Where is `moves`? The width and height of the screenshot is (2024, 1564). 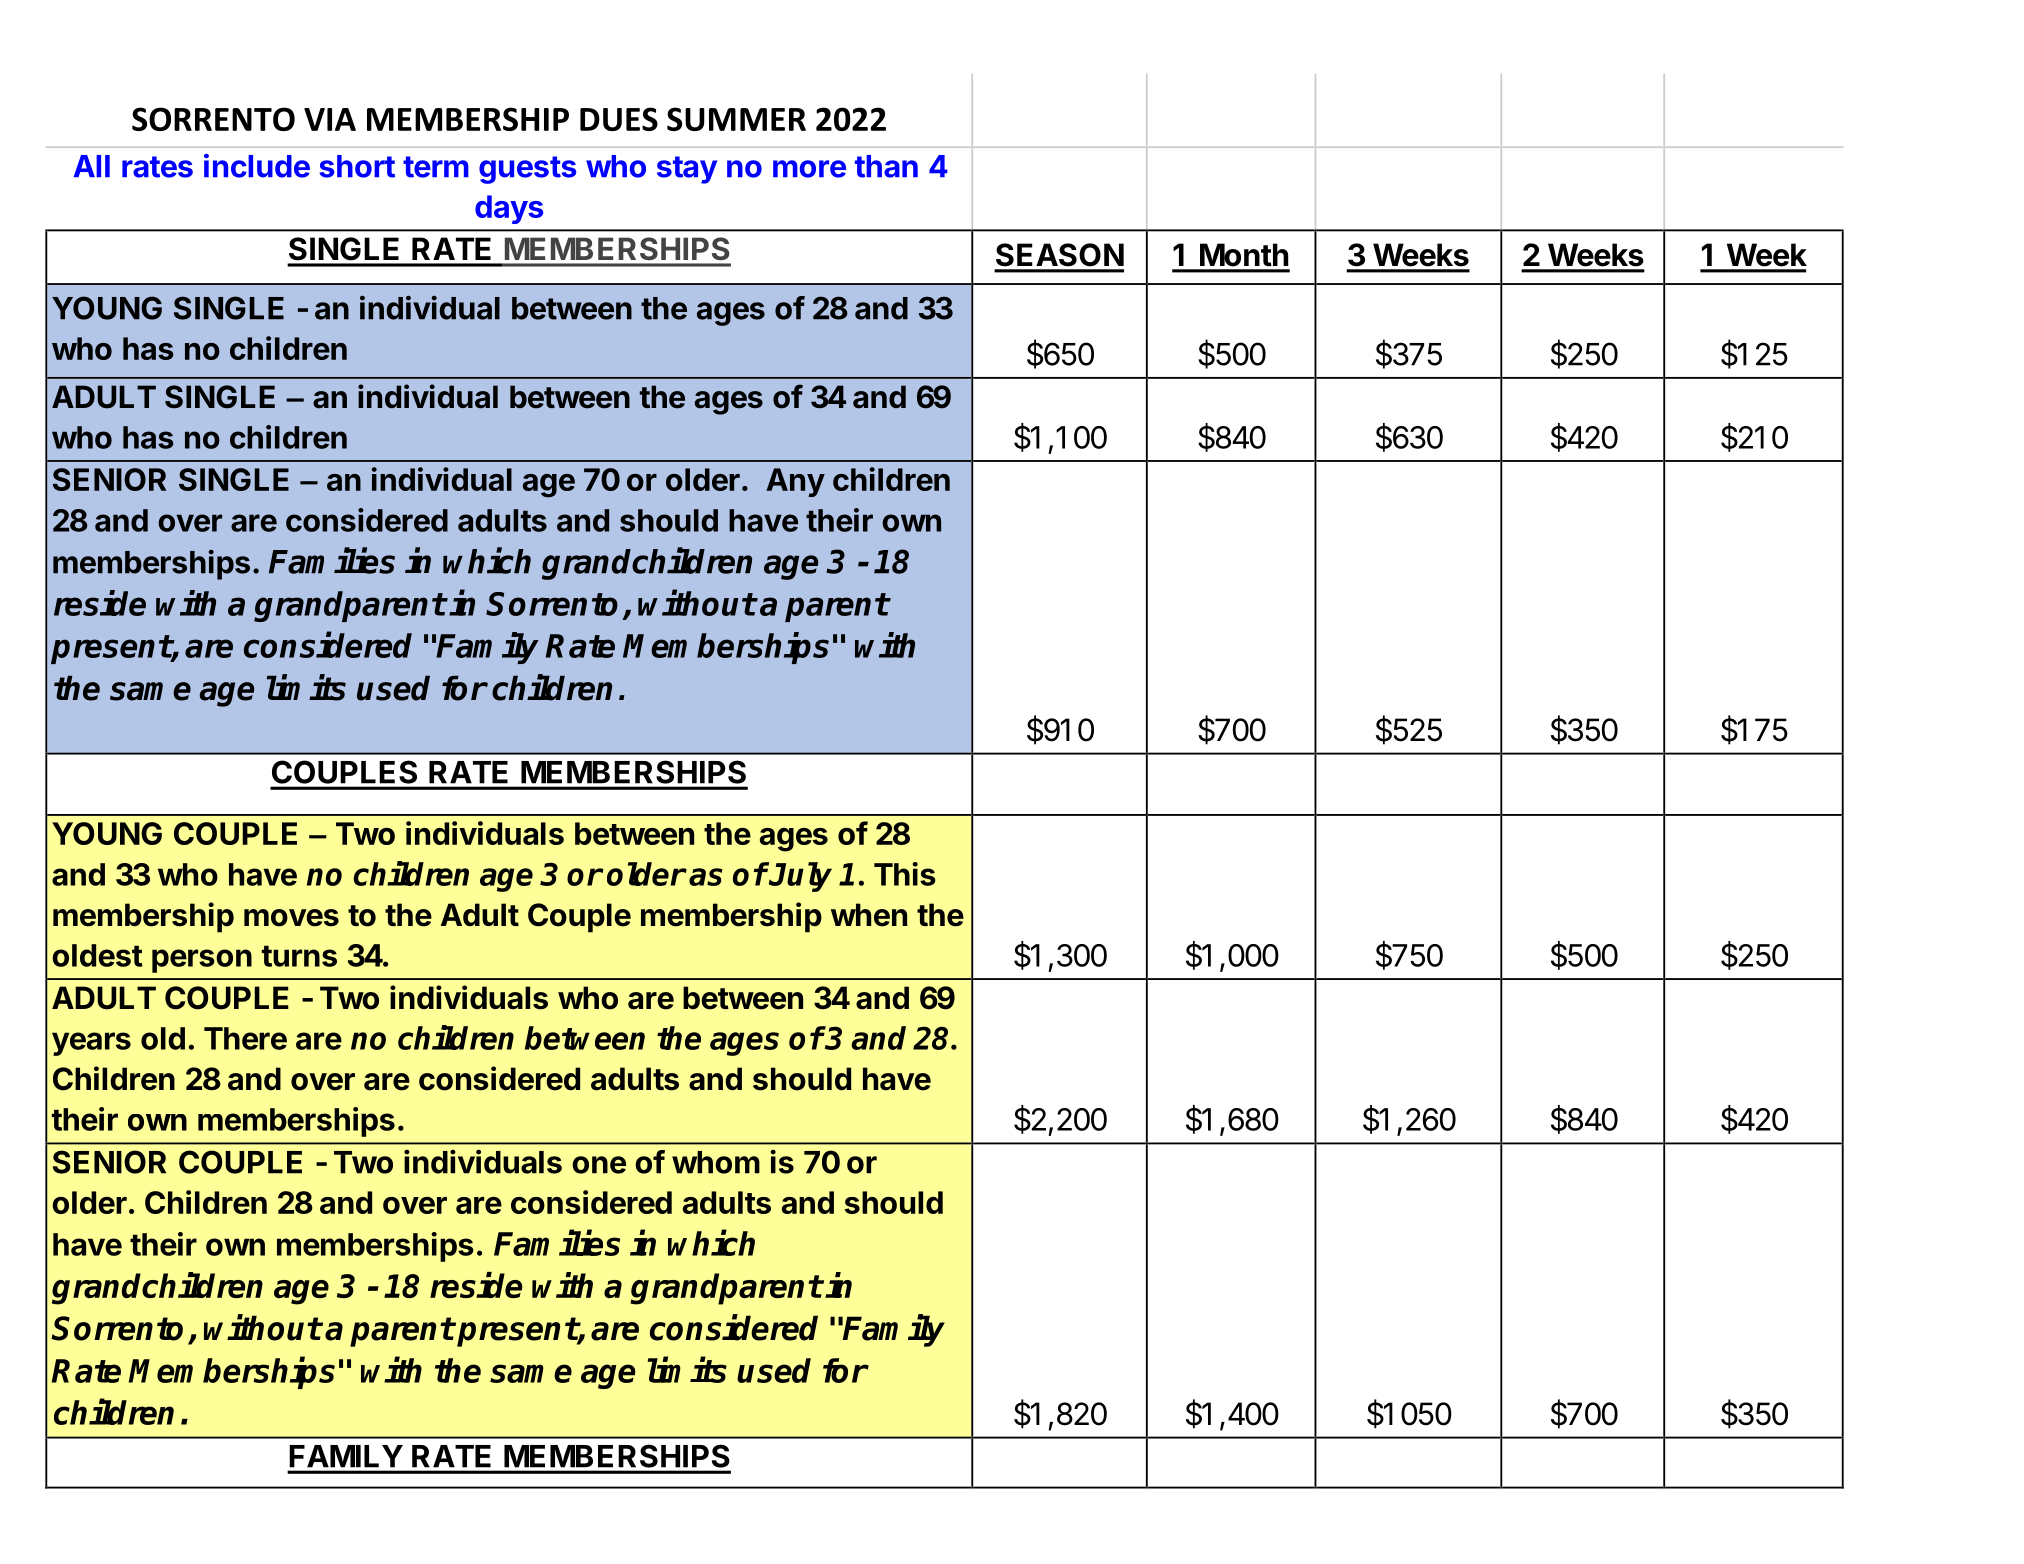
moves is located at coordinates (291, 918).
